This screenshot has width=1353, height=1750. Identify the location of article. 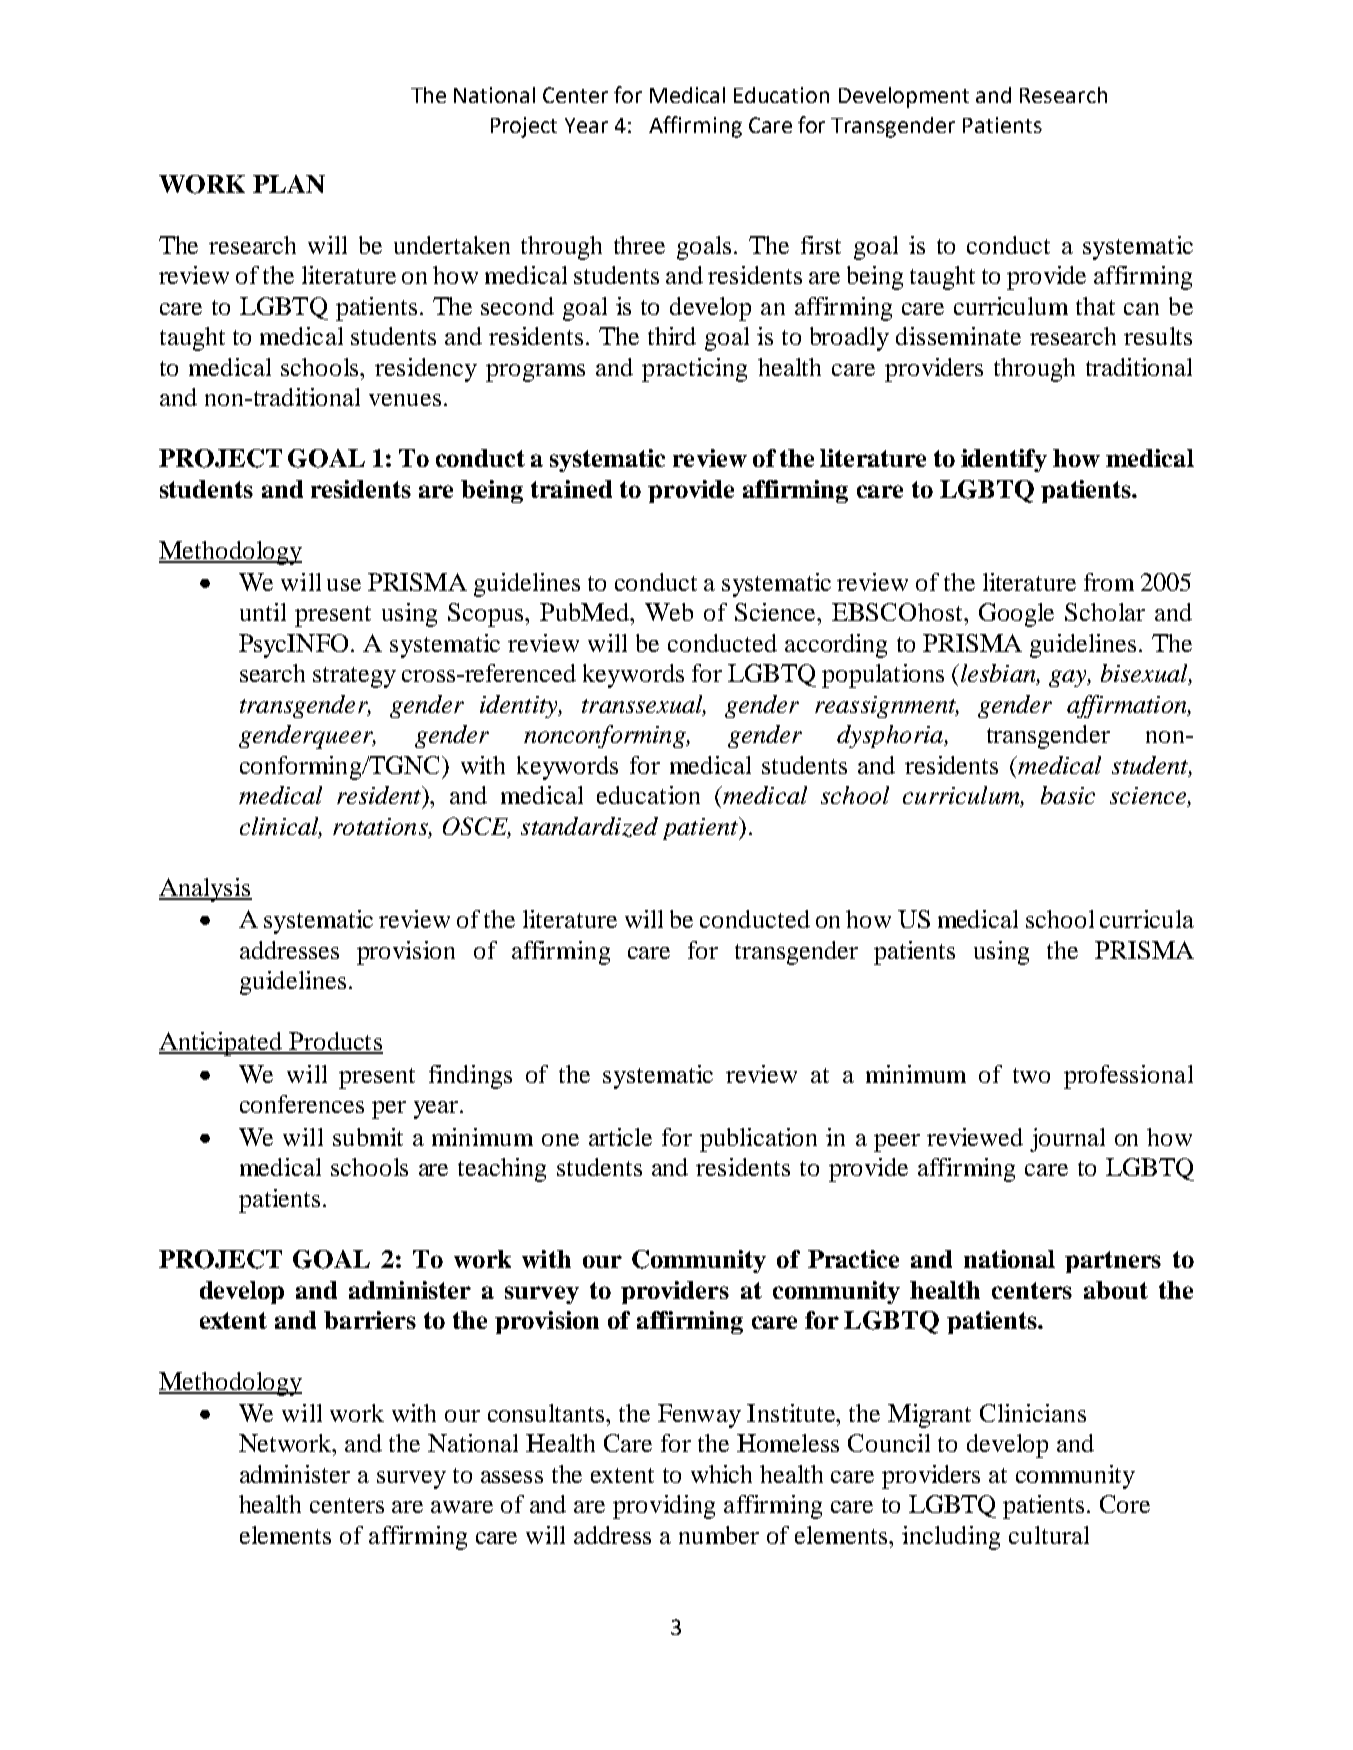
(620, 1137).
